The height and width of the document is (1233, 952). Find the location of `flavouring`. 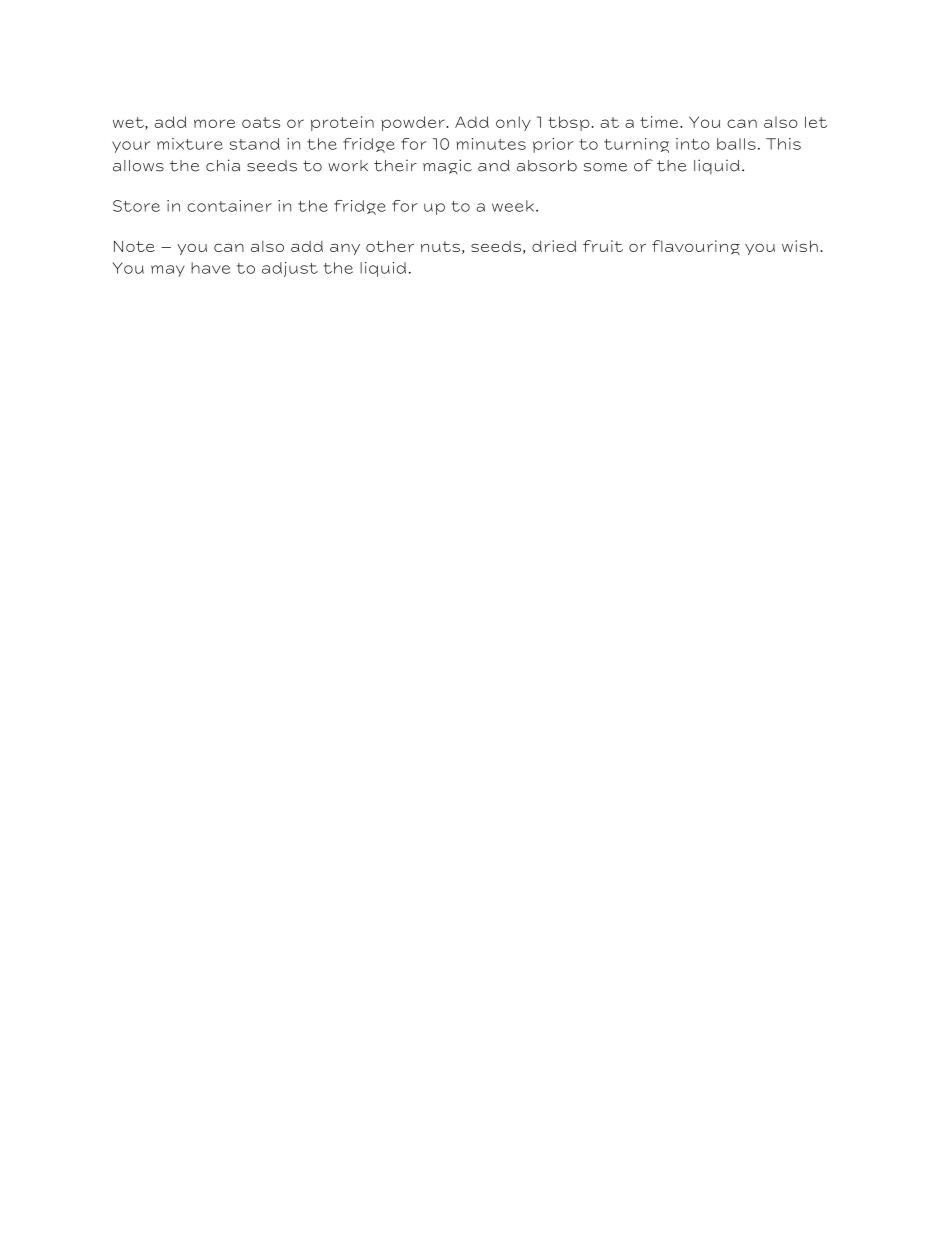

flavouring is located at coordinates (696, 247).
